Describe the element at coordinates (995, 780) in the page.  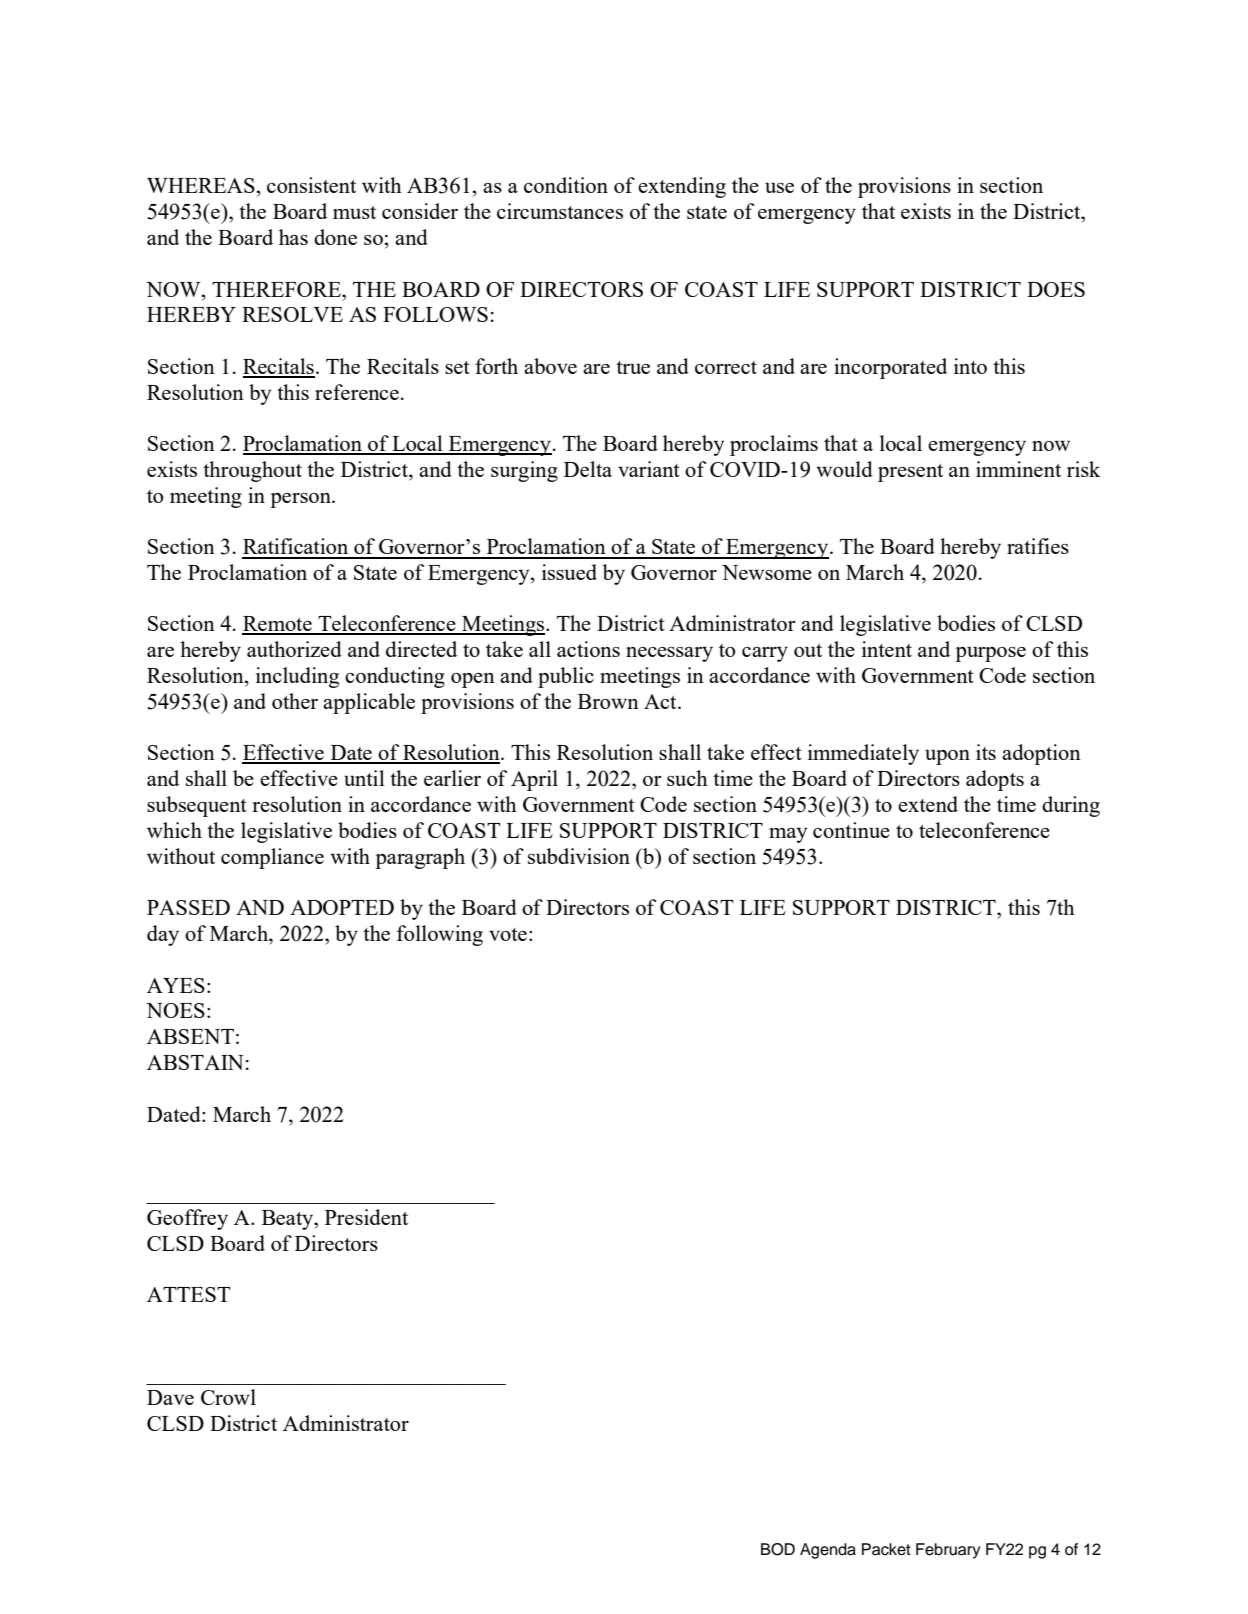
I see `adopts` at that location.
